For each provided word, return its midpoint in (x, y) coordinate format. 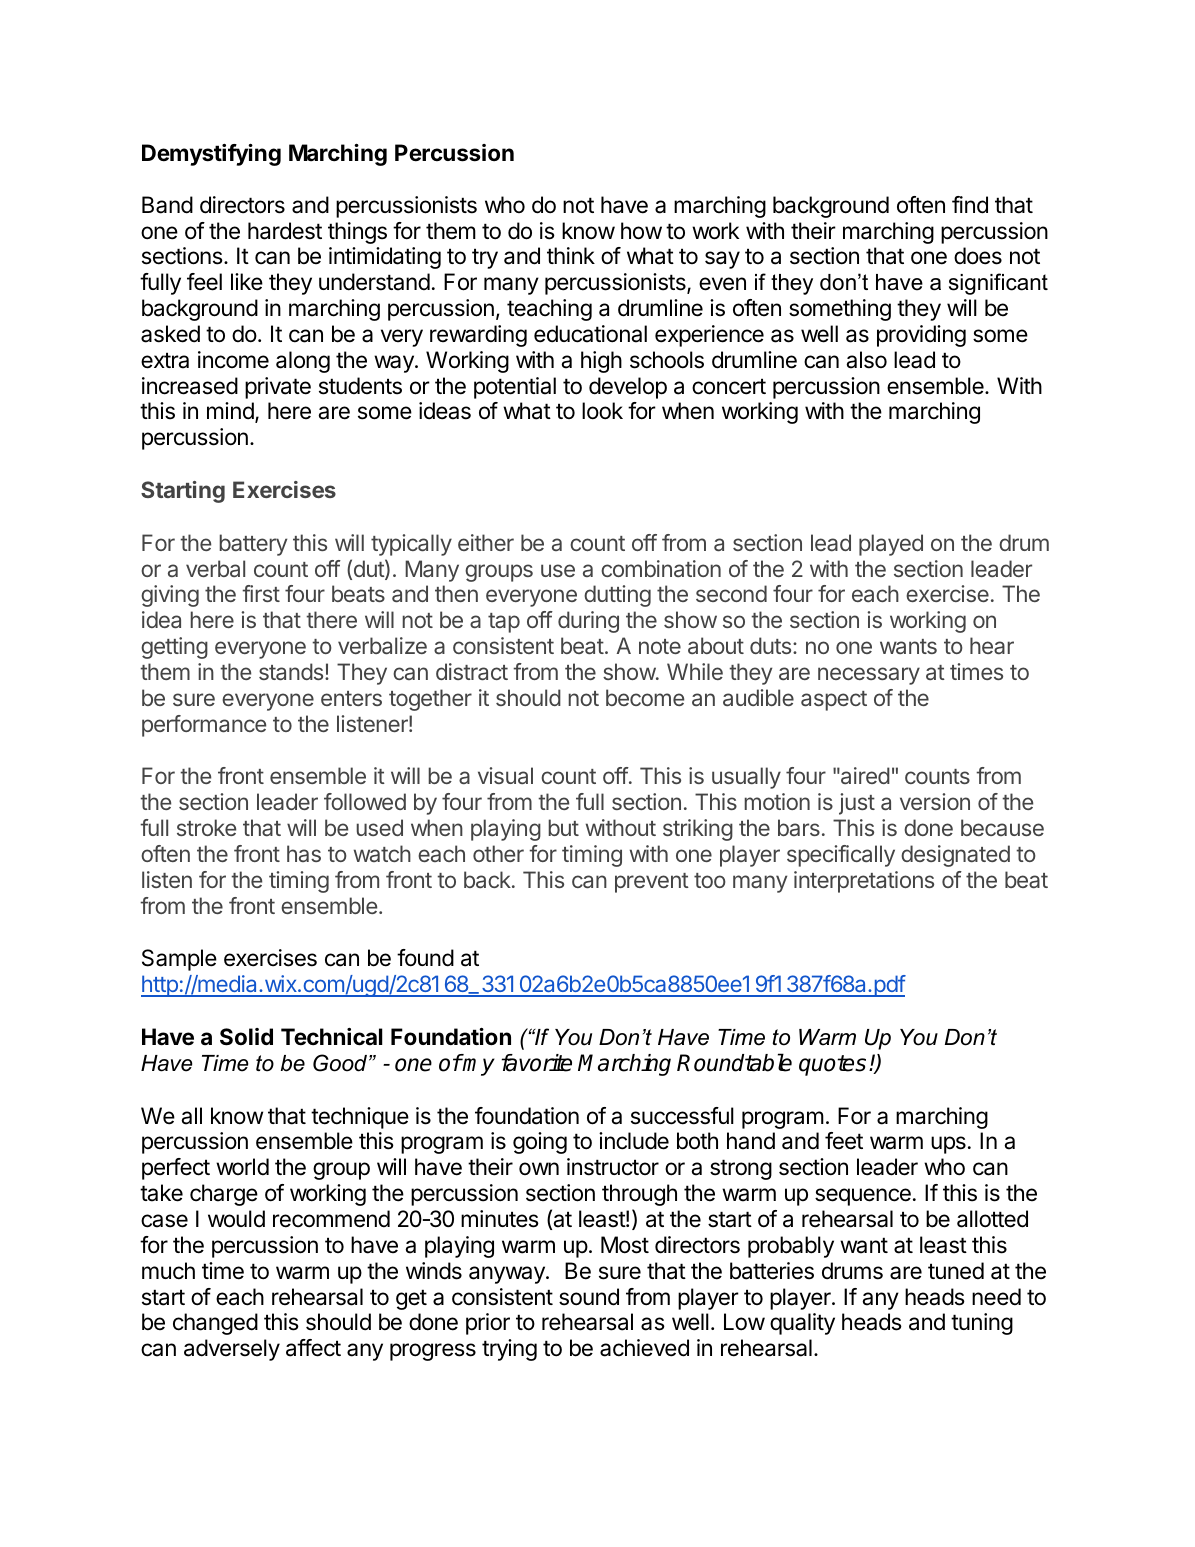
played (891, 545)
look (602, 411)
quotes (832, 1065)
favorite (536, 1063)
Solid (246, 1037)
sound (589, 1297)
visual (505, 775)
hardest (285, 231)
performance (204, 726)
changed (215, 1324)
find (970, 205)
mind (230, 411)
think (571, 255)
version (935, 801)
